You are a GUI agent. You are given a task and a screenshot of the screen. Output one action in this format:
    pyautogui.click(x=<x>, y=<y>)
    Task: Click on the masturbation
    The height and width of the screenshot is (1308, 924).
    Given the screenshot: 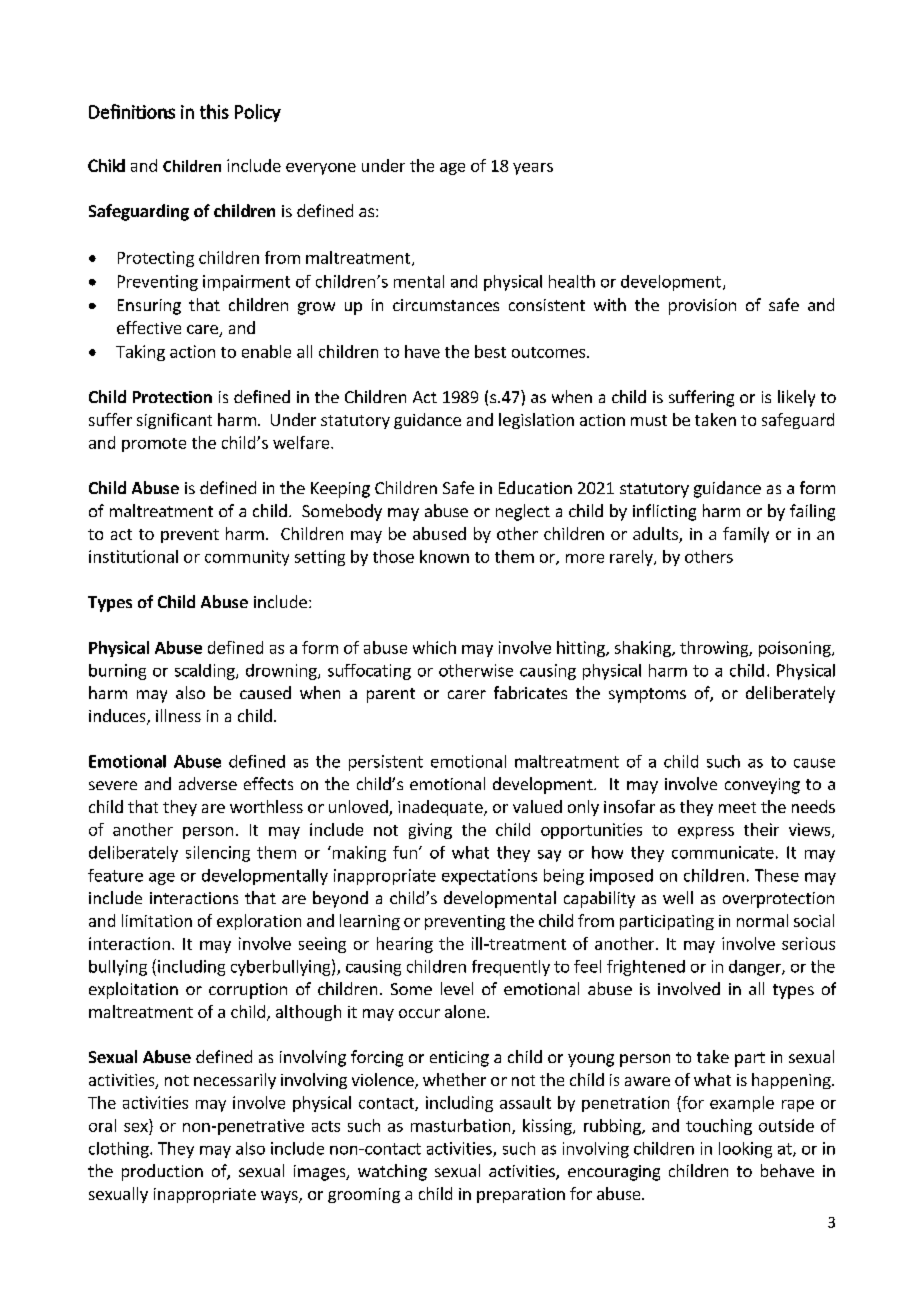 What is the action you would take?
    pyautogui.click(x=462, y=1126)
